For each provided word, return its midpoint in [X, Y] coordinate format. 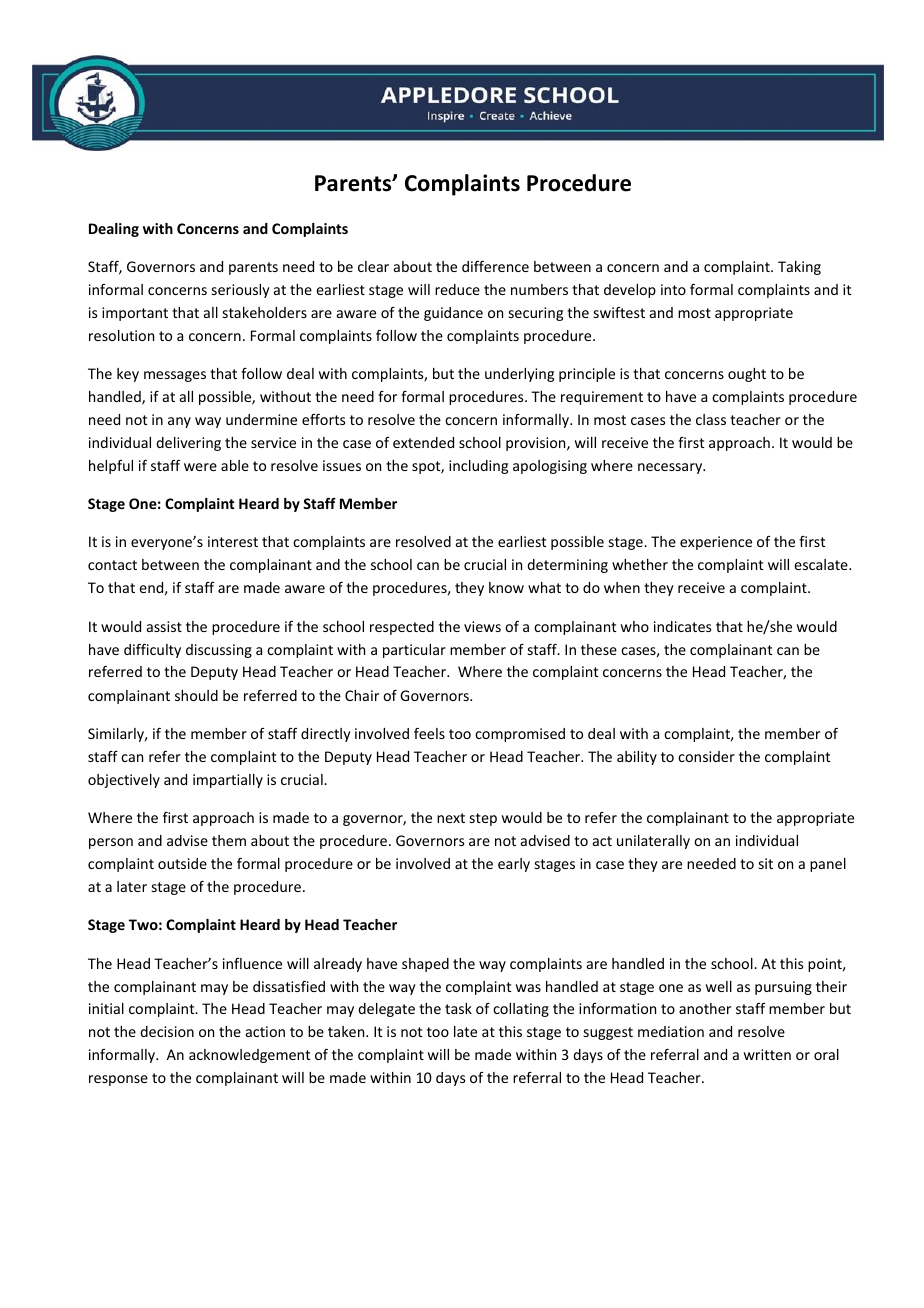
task [458, 1008]
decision [167, 1031]
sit [766, 863]
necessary [671, 468]
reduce [457, 289]
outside [182, 863]
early [514, 865]
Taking [799, 268]
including [478, 467]
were [200, 467]
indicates [682, 626]
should [196, 695]
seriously [241, 291]
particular [414, 651]
